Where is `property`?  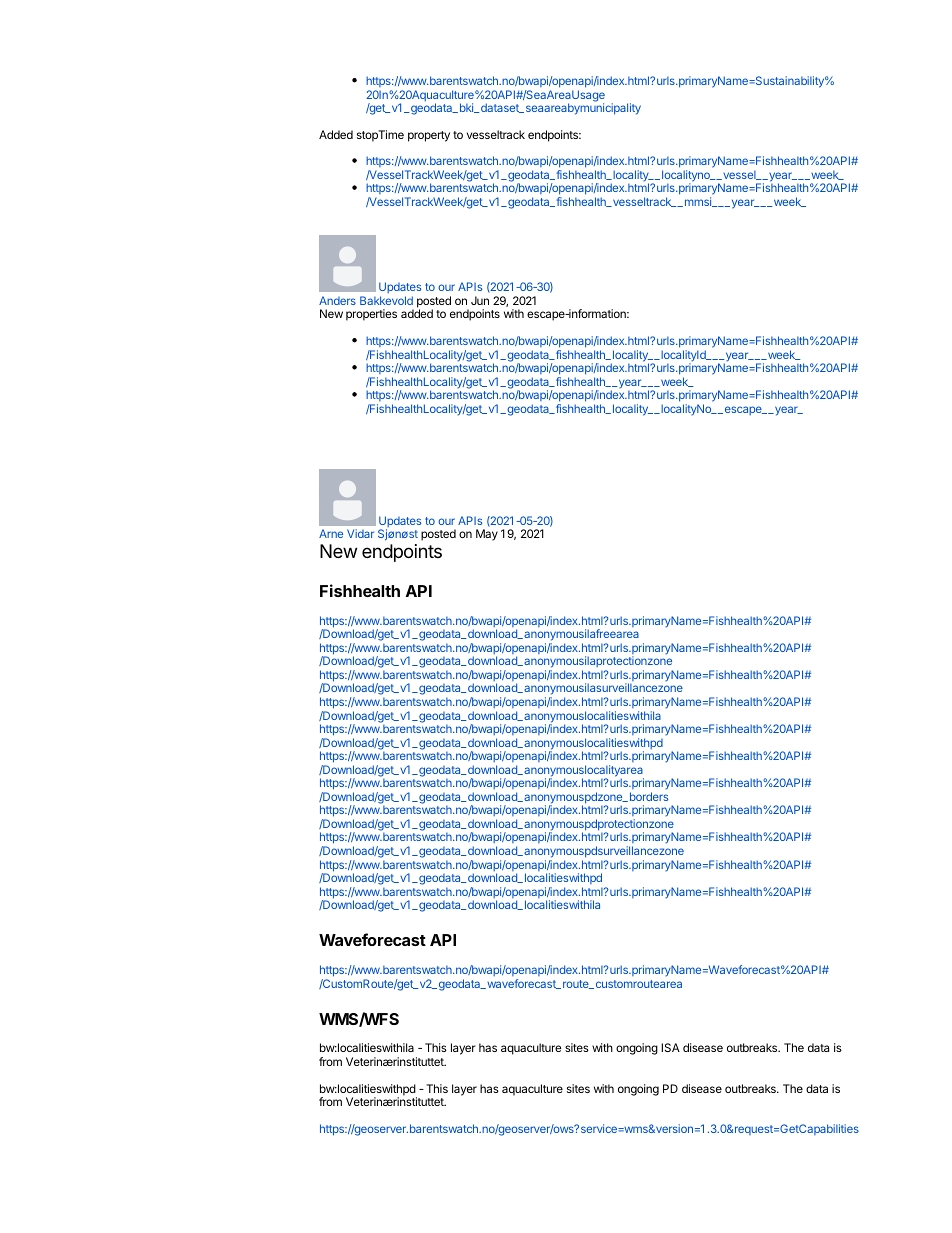 property is located at coordinates (429, 136).
